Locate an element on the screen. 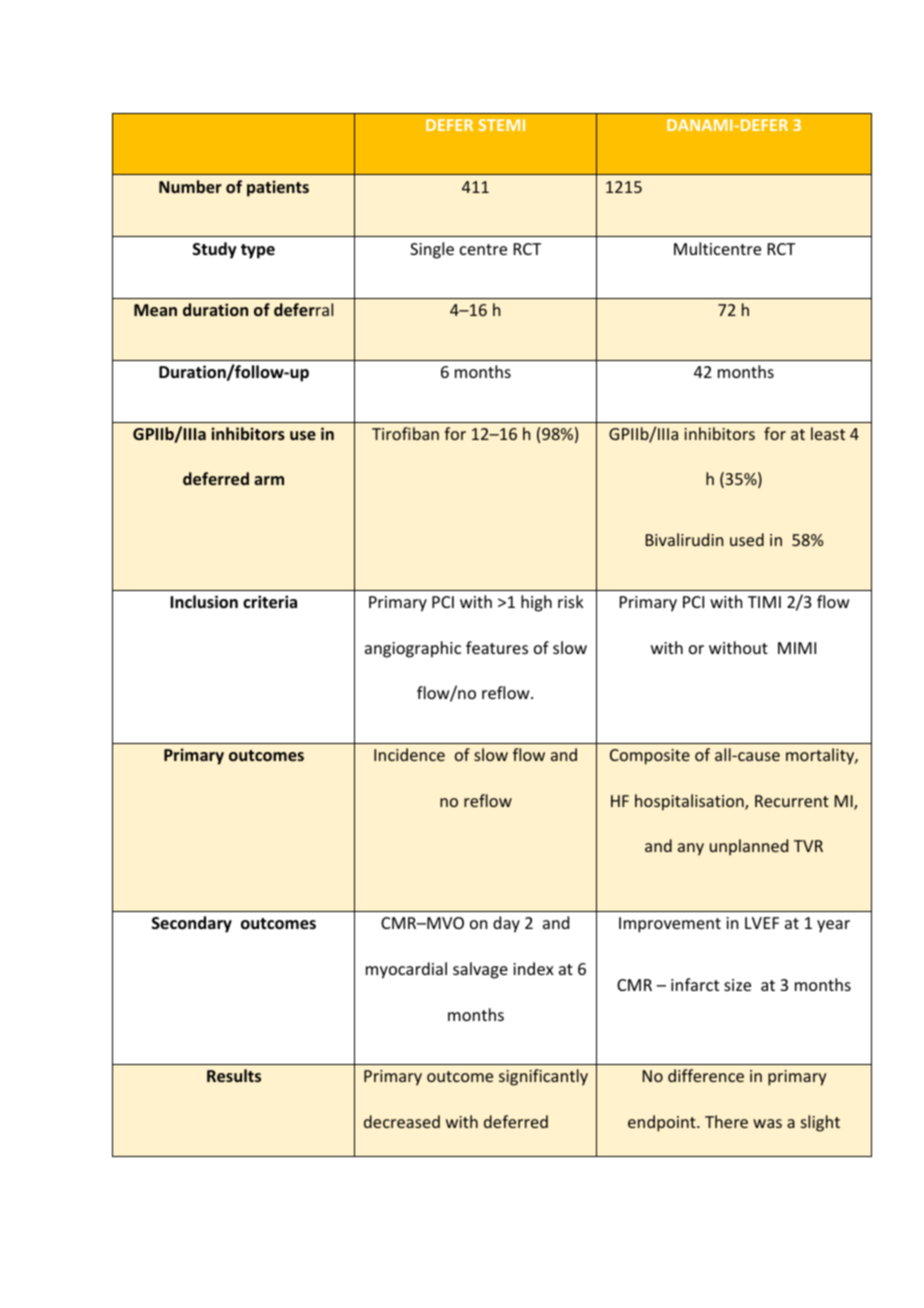 This screenshot has width=924, height=1308. features is located at coordinates (497, 647).
